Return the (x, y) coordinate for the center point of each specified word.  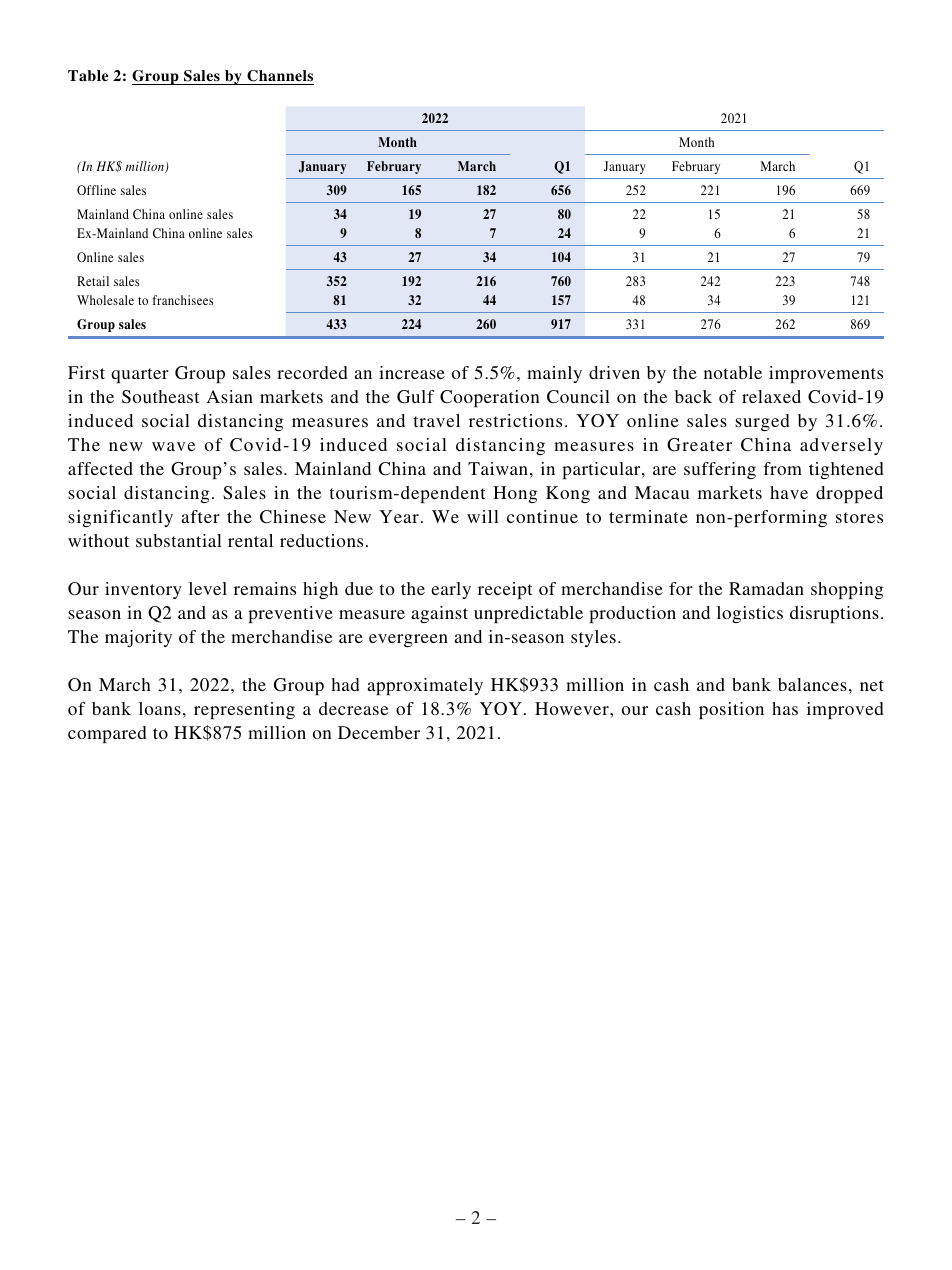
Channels (280, 76)
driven (614, 372)
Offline (96, 190)
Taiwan (498, 468)
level (208, 588)
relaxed (771, 396)
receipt (505, 590)
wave (173, 446)
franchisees (183, 300)
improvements (826, 374)
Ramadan (766, 588)
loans (160, 708)
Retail (93, 281)
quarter (140, 375)
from (782, 468)
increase (412, 372)
